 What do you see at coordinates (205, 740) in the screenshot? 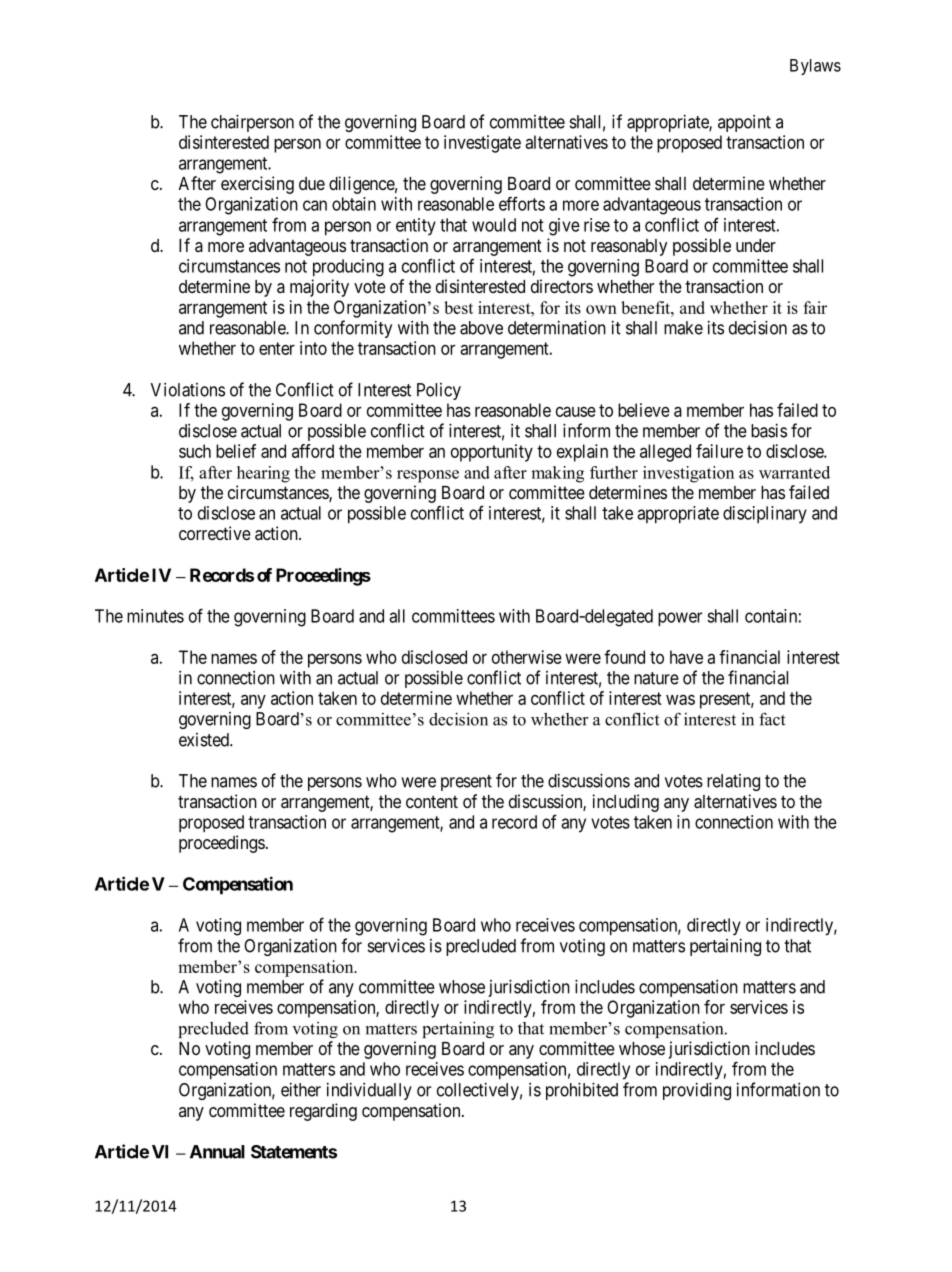
I see `existed` at bounding box center [205, 740].
